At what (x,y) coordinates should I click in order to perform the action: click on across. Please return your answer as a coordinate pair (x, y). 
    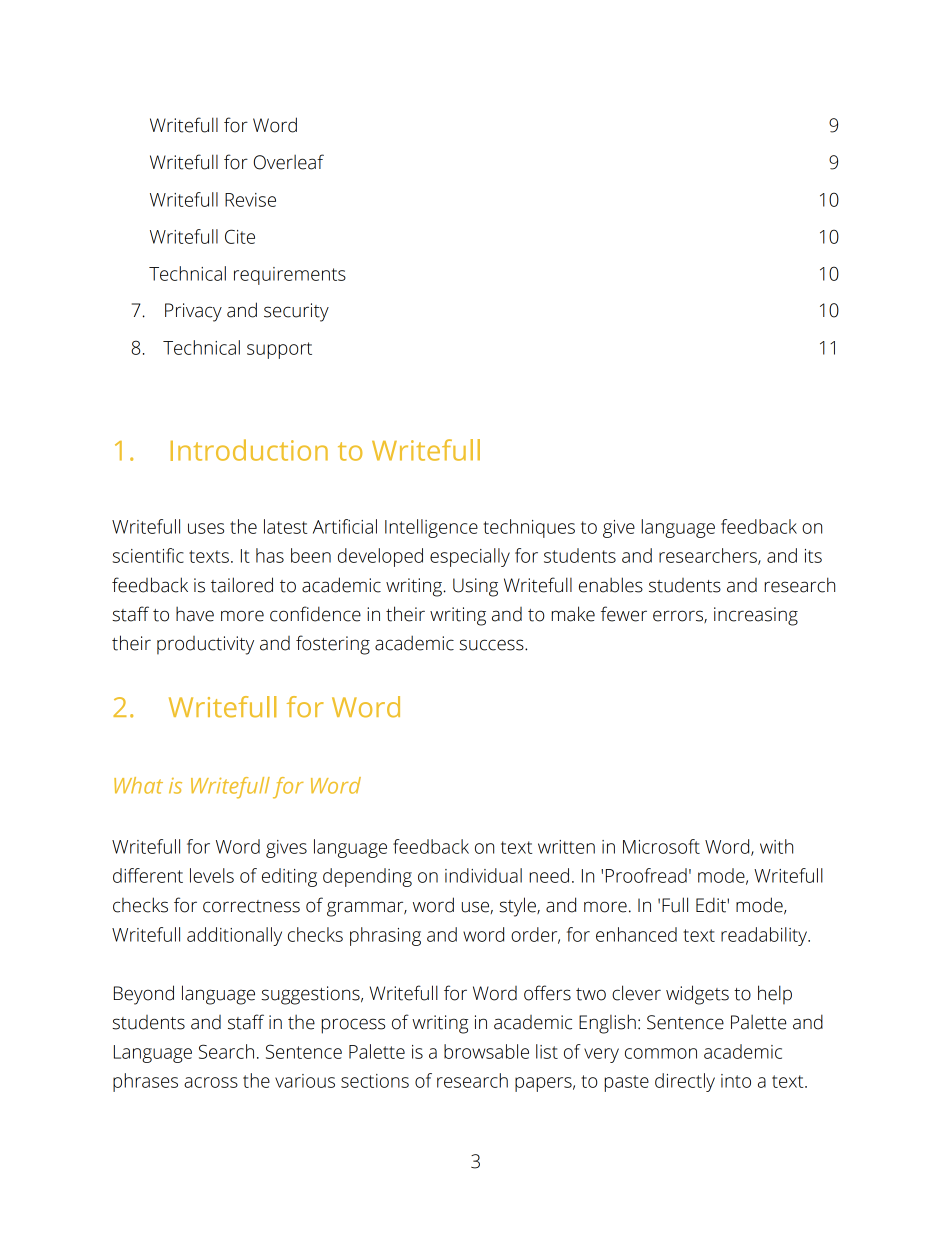
    Looking at the image, I should click on (211, 1082).
